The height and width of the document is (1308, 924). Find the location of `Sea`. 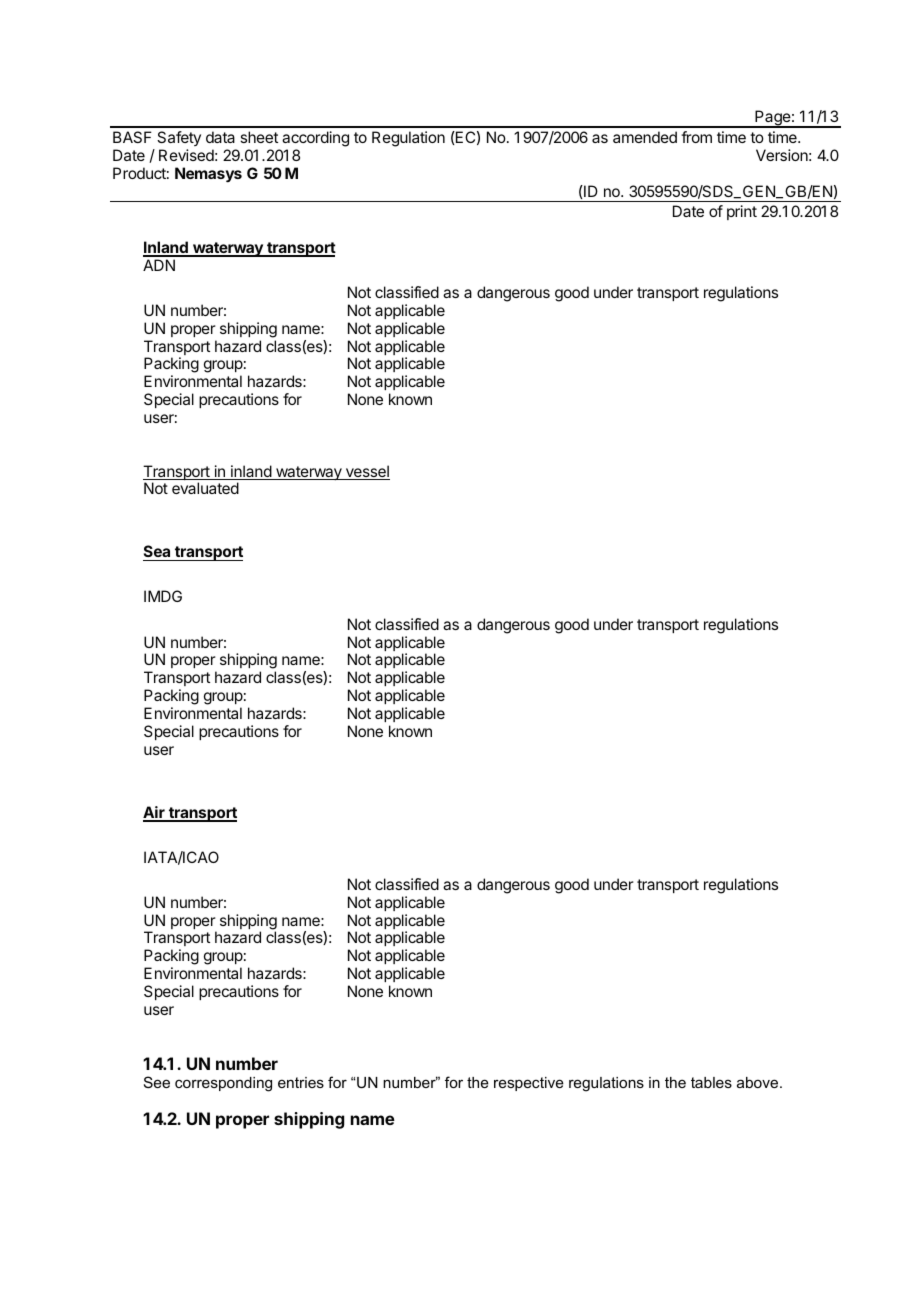

Sea is located at coordinates (158, 553).
